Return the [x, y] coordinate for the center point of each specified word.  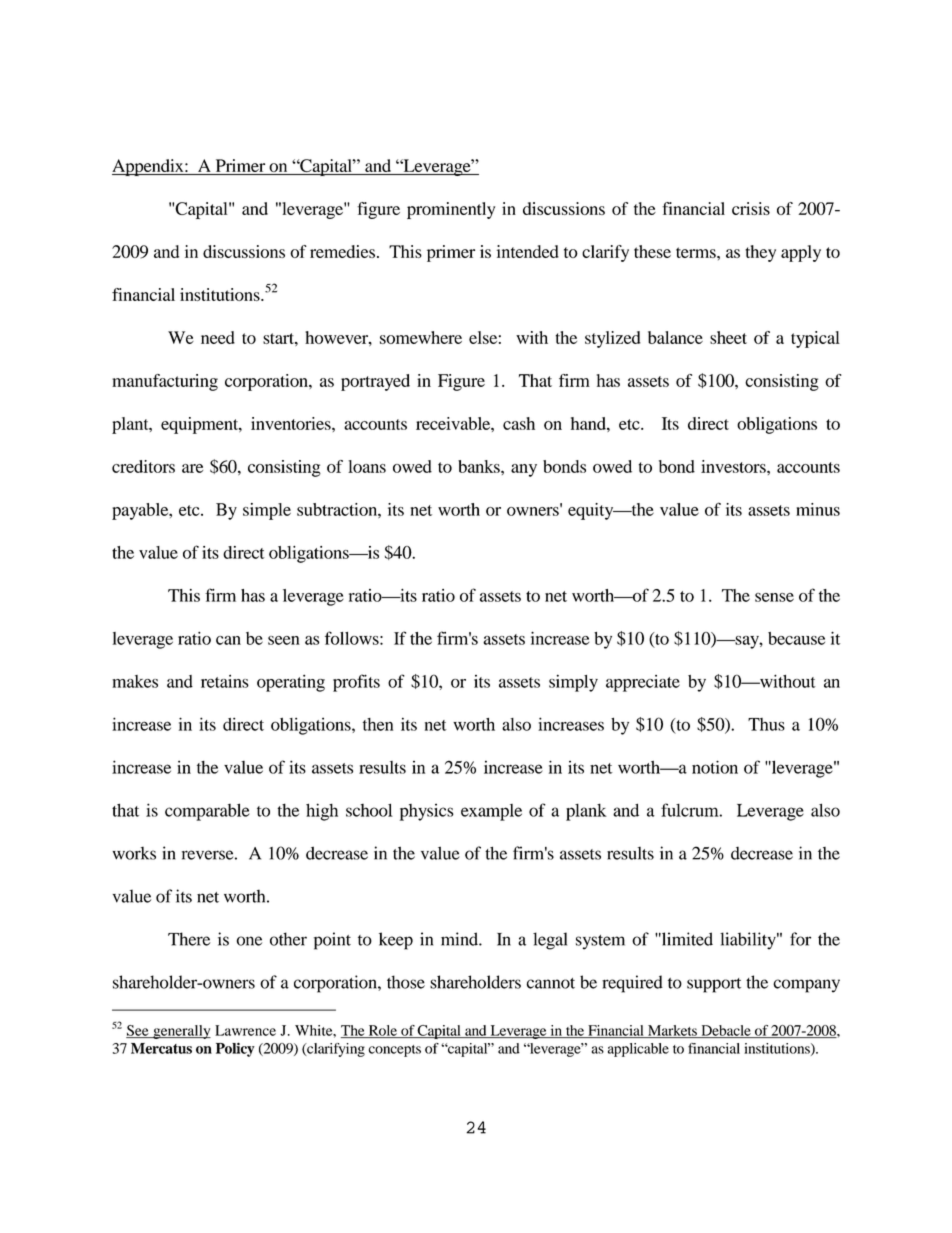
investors [734, 466]
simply [573, 683]
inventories [292, 423]
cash [519, 423]
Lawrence [245, 1030]
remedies [342, 251]
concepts [395, 1051]
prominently [451, 210]
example [491, 812]
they [760, 253]
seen [284, 640]
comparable [207, 812]
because [796, 638]
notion [715, 767]
